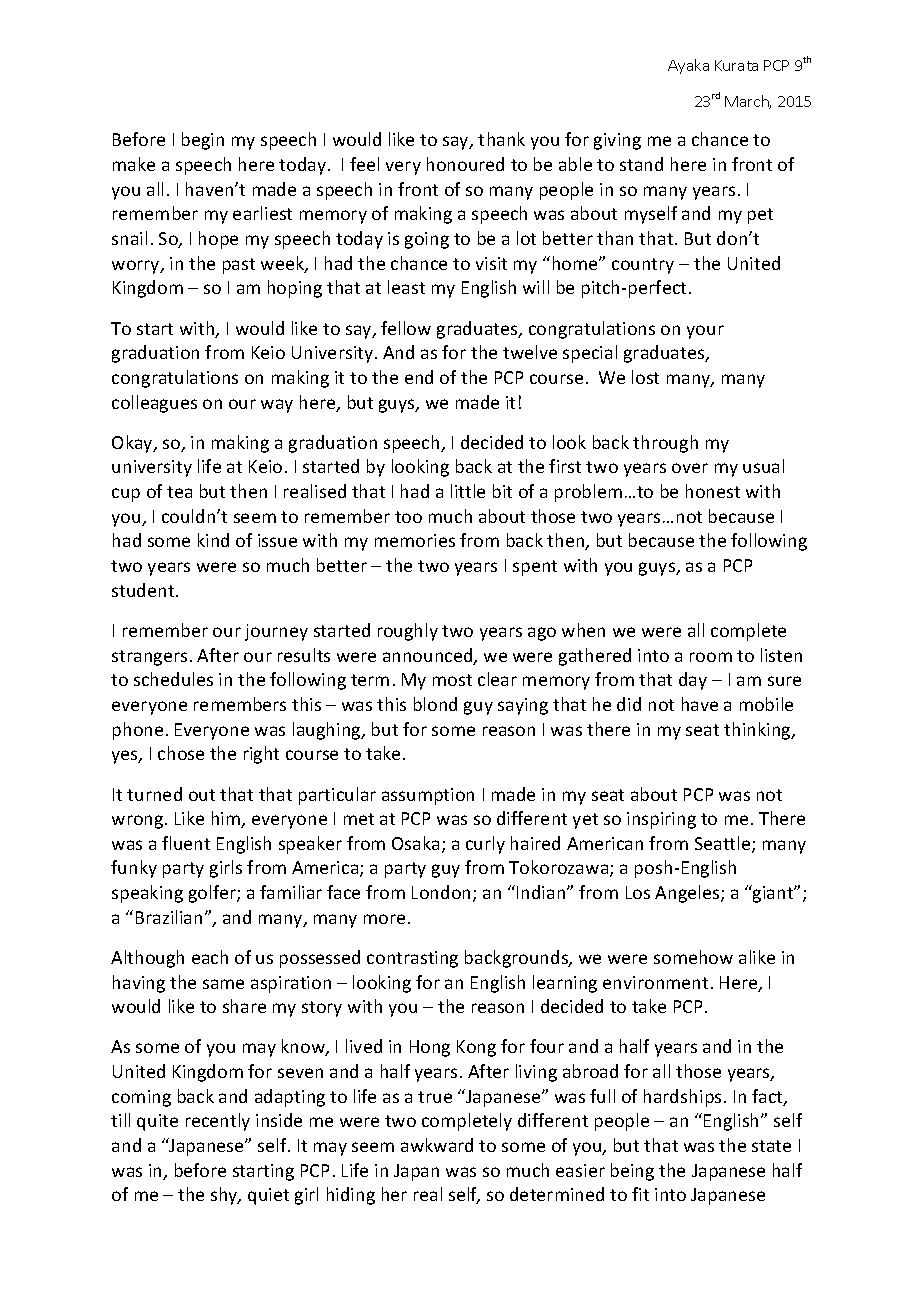 The image size is (924, 1308). I want to click on begin, so click(203, 141).
